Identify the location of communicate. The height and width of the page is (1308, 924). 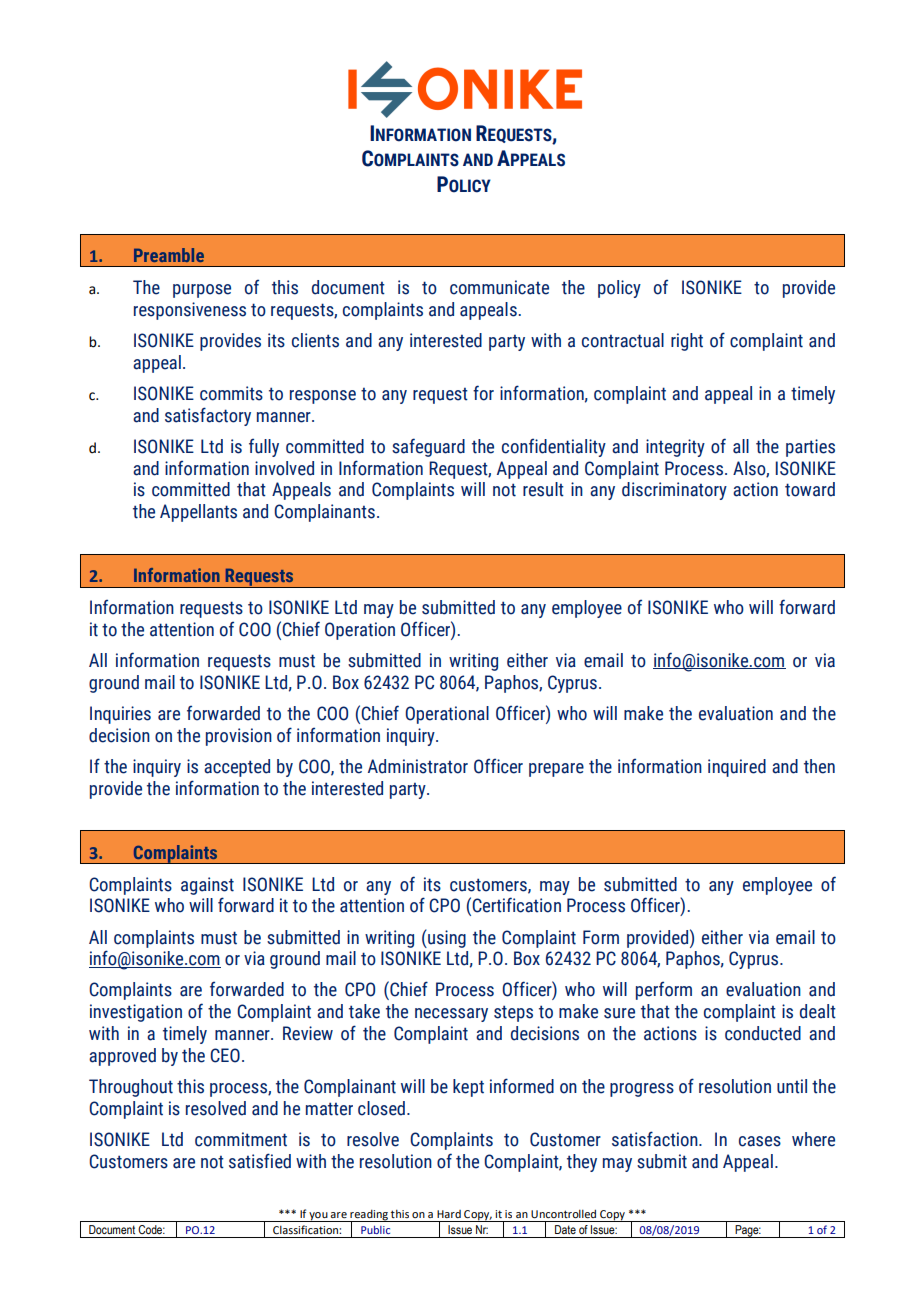
(499, 287).
